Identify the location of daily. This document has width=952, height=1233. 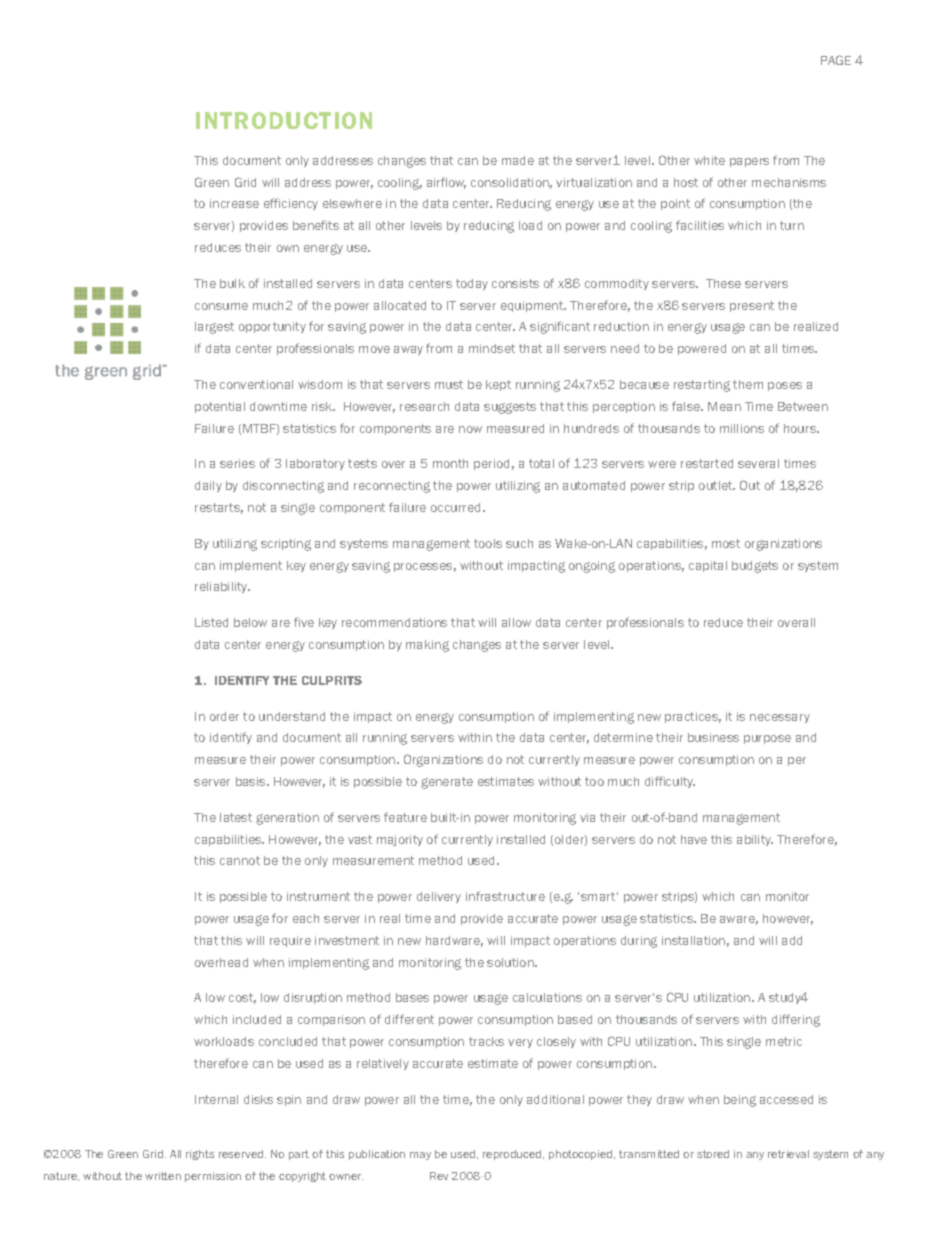
(208, 486).
